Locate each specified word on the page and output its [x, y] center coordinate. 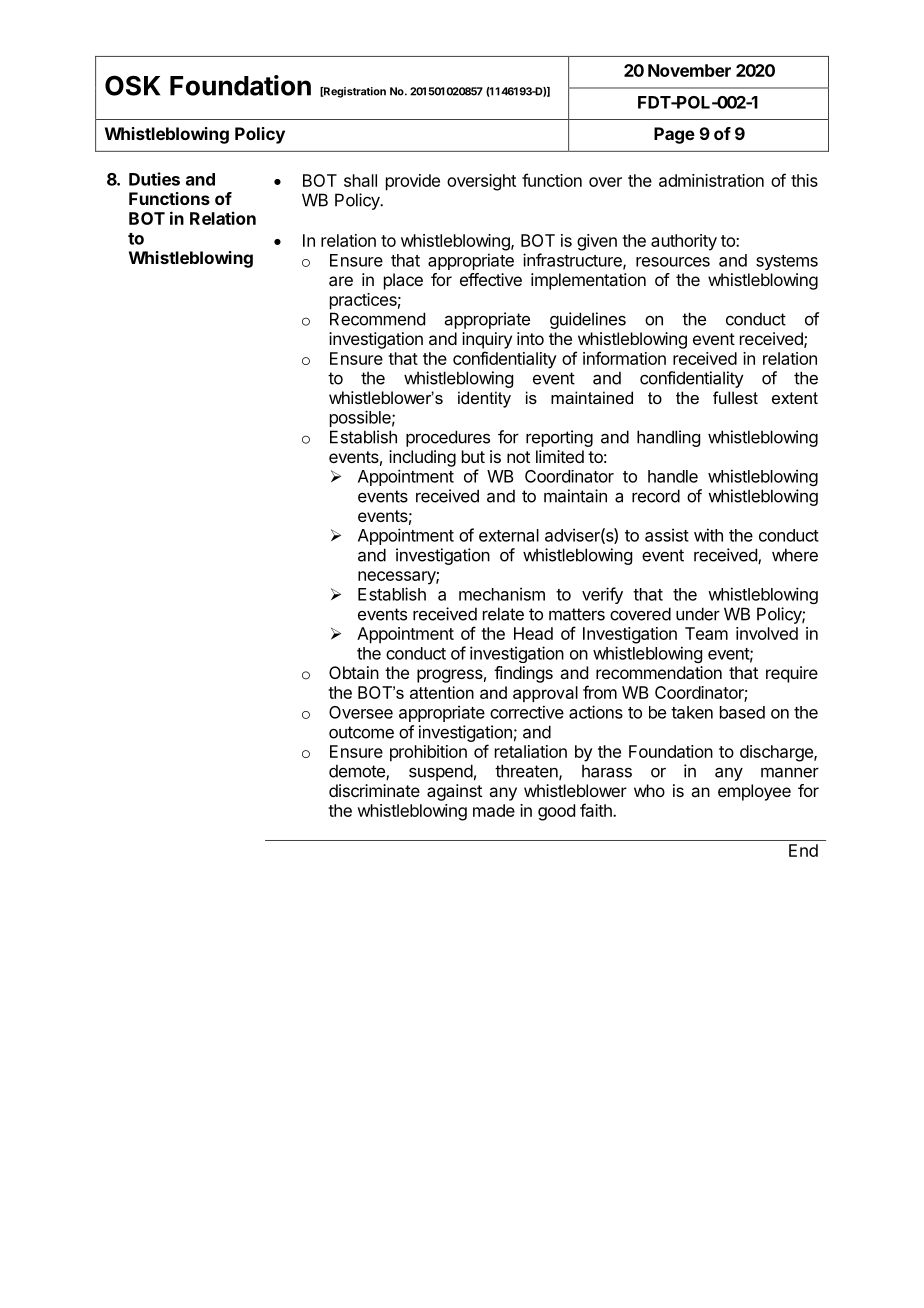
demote [358, 772]
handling [668, 438]
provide [413, 182]
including [422, 458]
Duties [154, 179]
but [473, 456]
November [689, 70]
